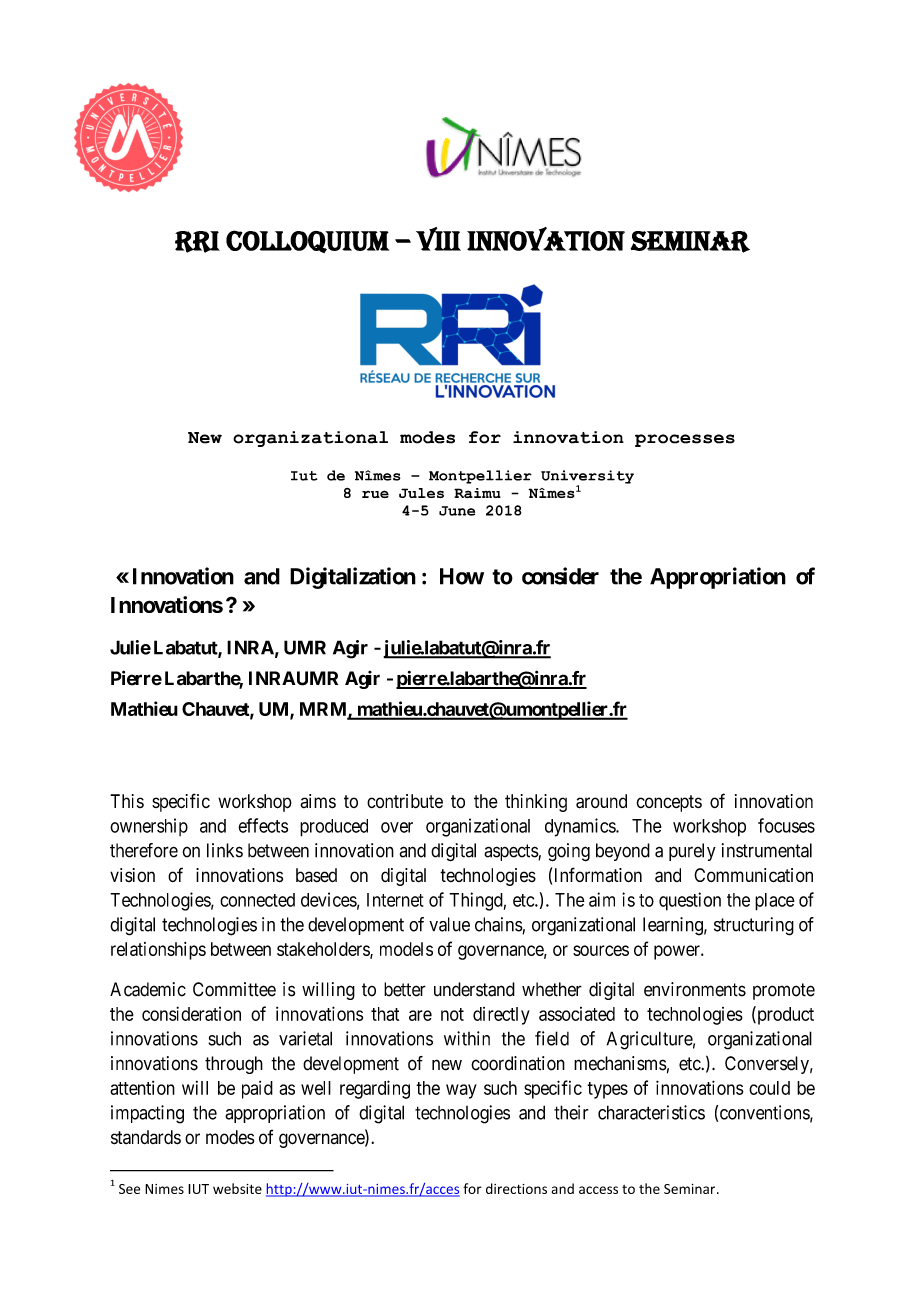 This screenshot has width=924, height=1308. What do you see at coordinates (692, 852) in the screenshot?
I see `purely` at bounding box center [692, 852].
